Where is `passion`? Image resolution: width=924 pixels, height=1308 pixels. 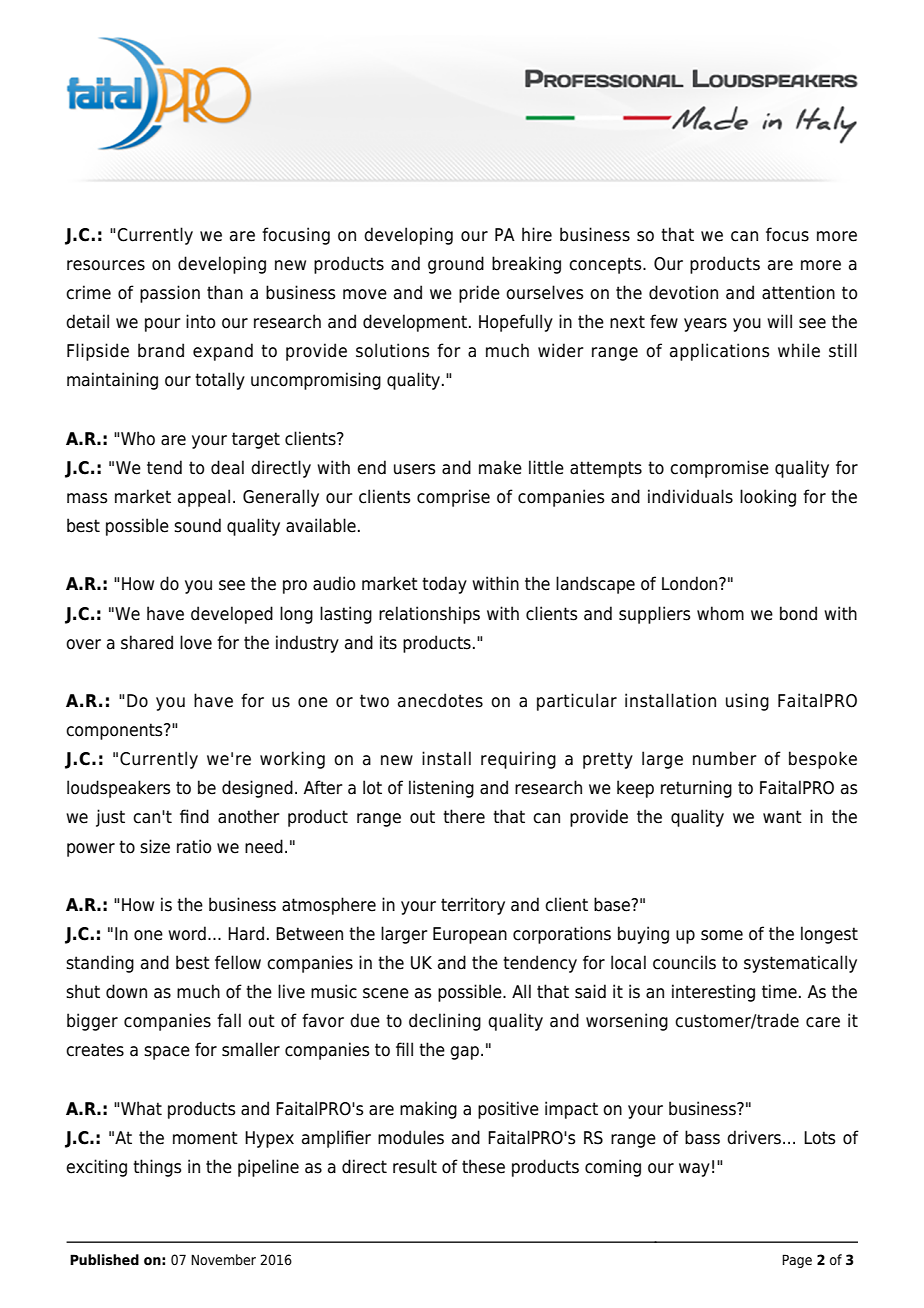
passion is located at coordinates (170, 294).
